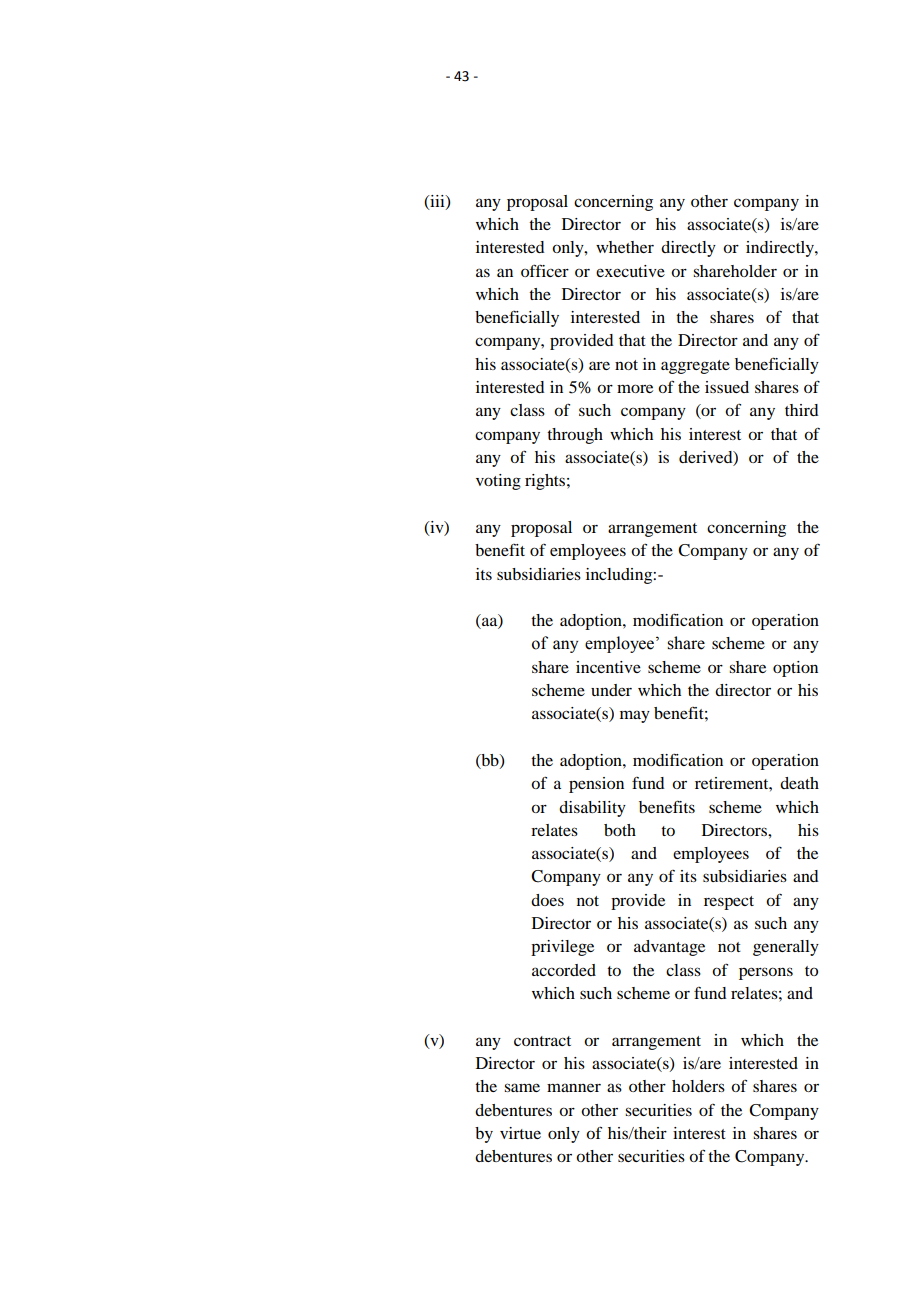  What do you see at coordinates (620, 830) in the screenshot?
I see `both` at bounding box center [620, 830].
